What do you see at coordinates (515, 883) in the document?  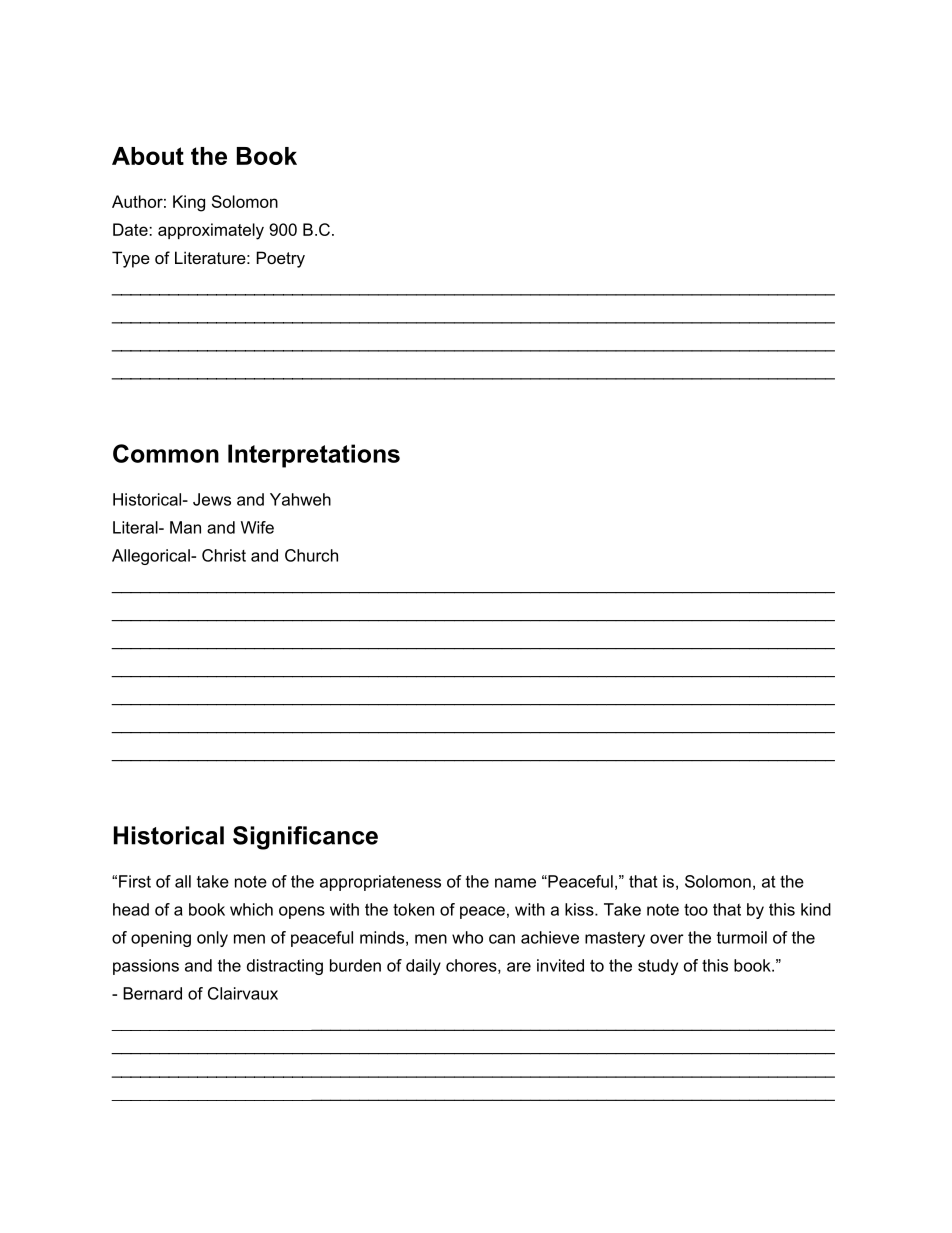 I see `name` at bounding box center [515, 883].
